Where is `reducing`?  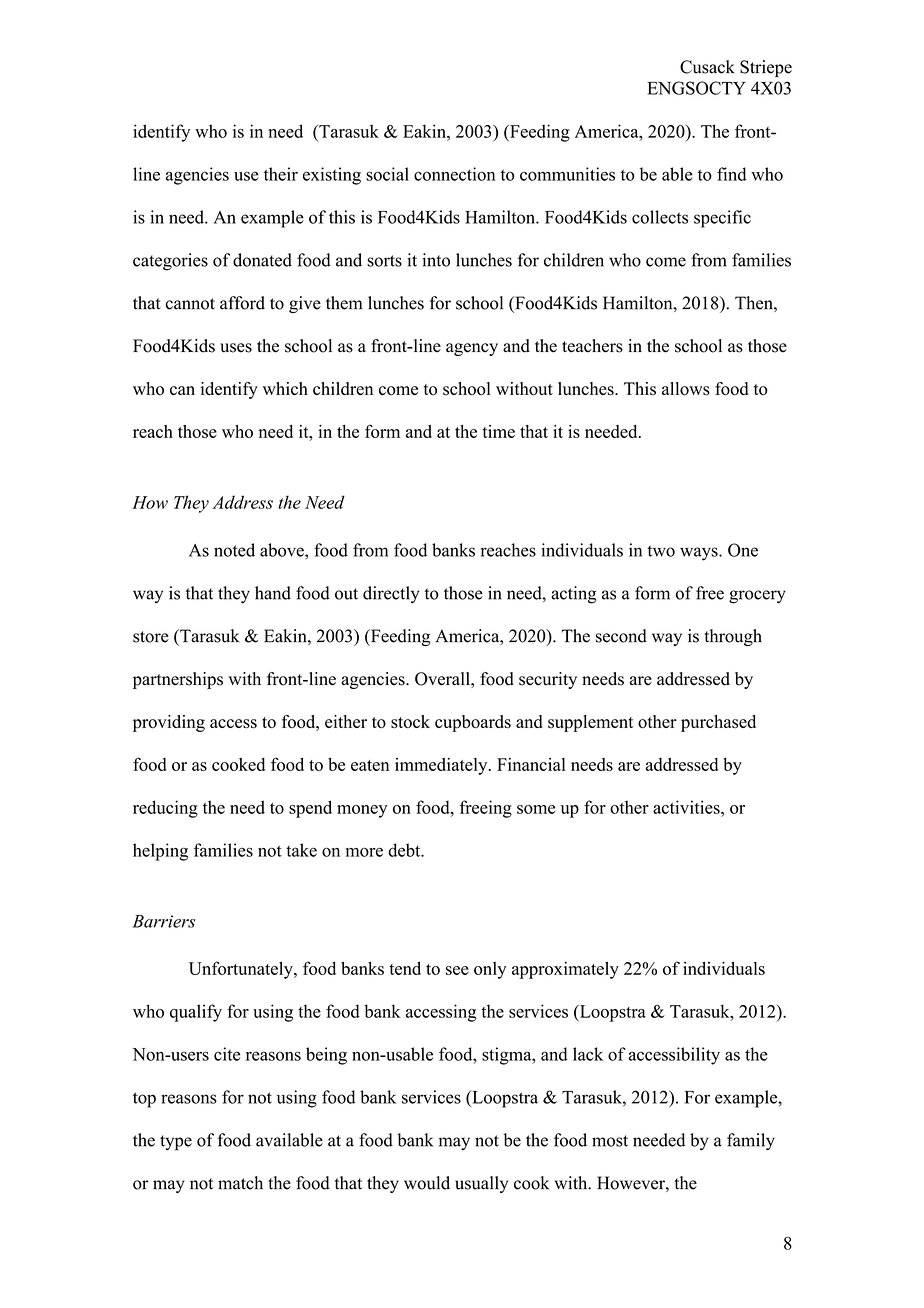 reducing is located at coordinates (165, 809).
